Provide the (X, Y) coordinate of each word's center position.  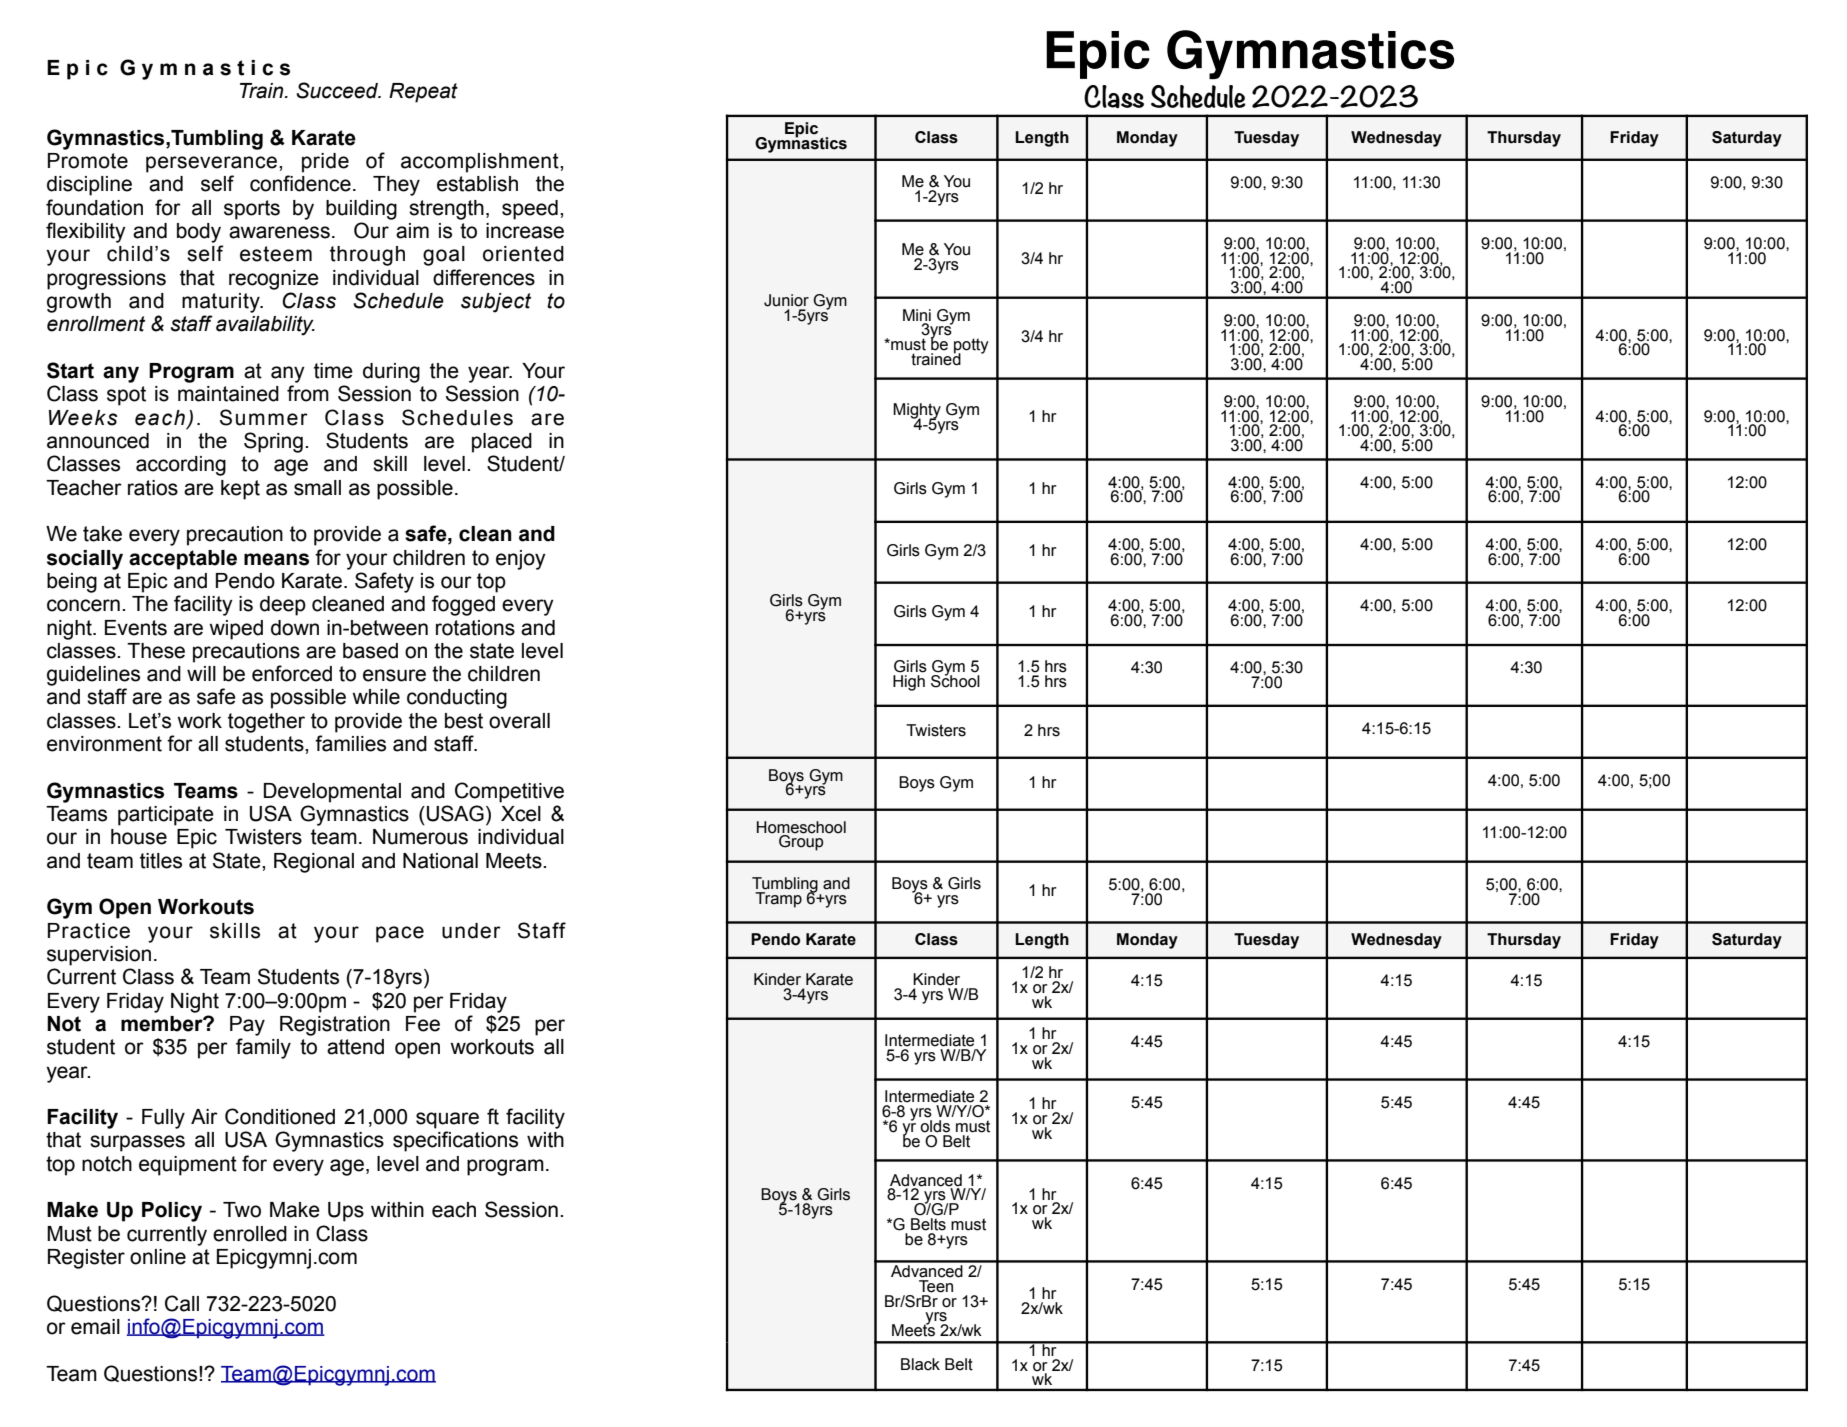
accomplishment (481, 163)
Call (182, 1303)
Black (920, 1364)
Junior (786, 300)
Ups (346, 1212)
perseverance (211, 164)
